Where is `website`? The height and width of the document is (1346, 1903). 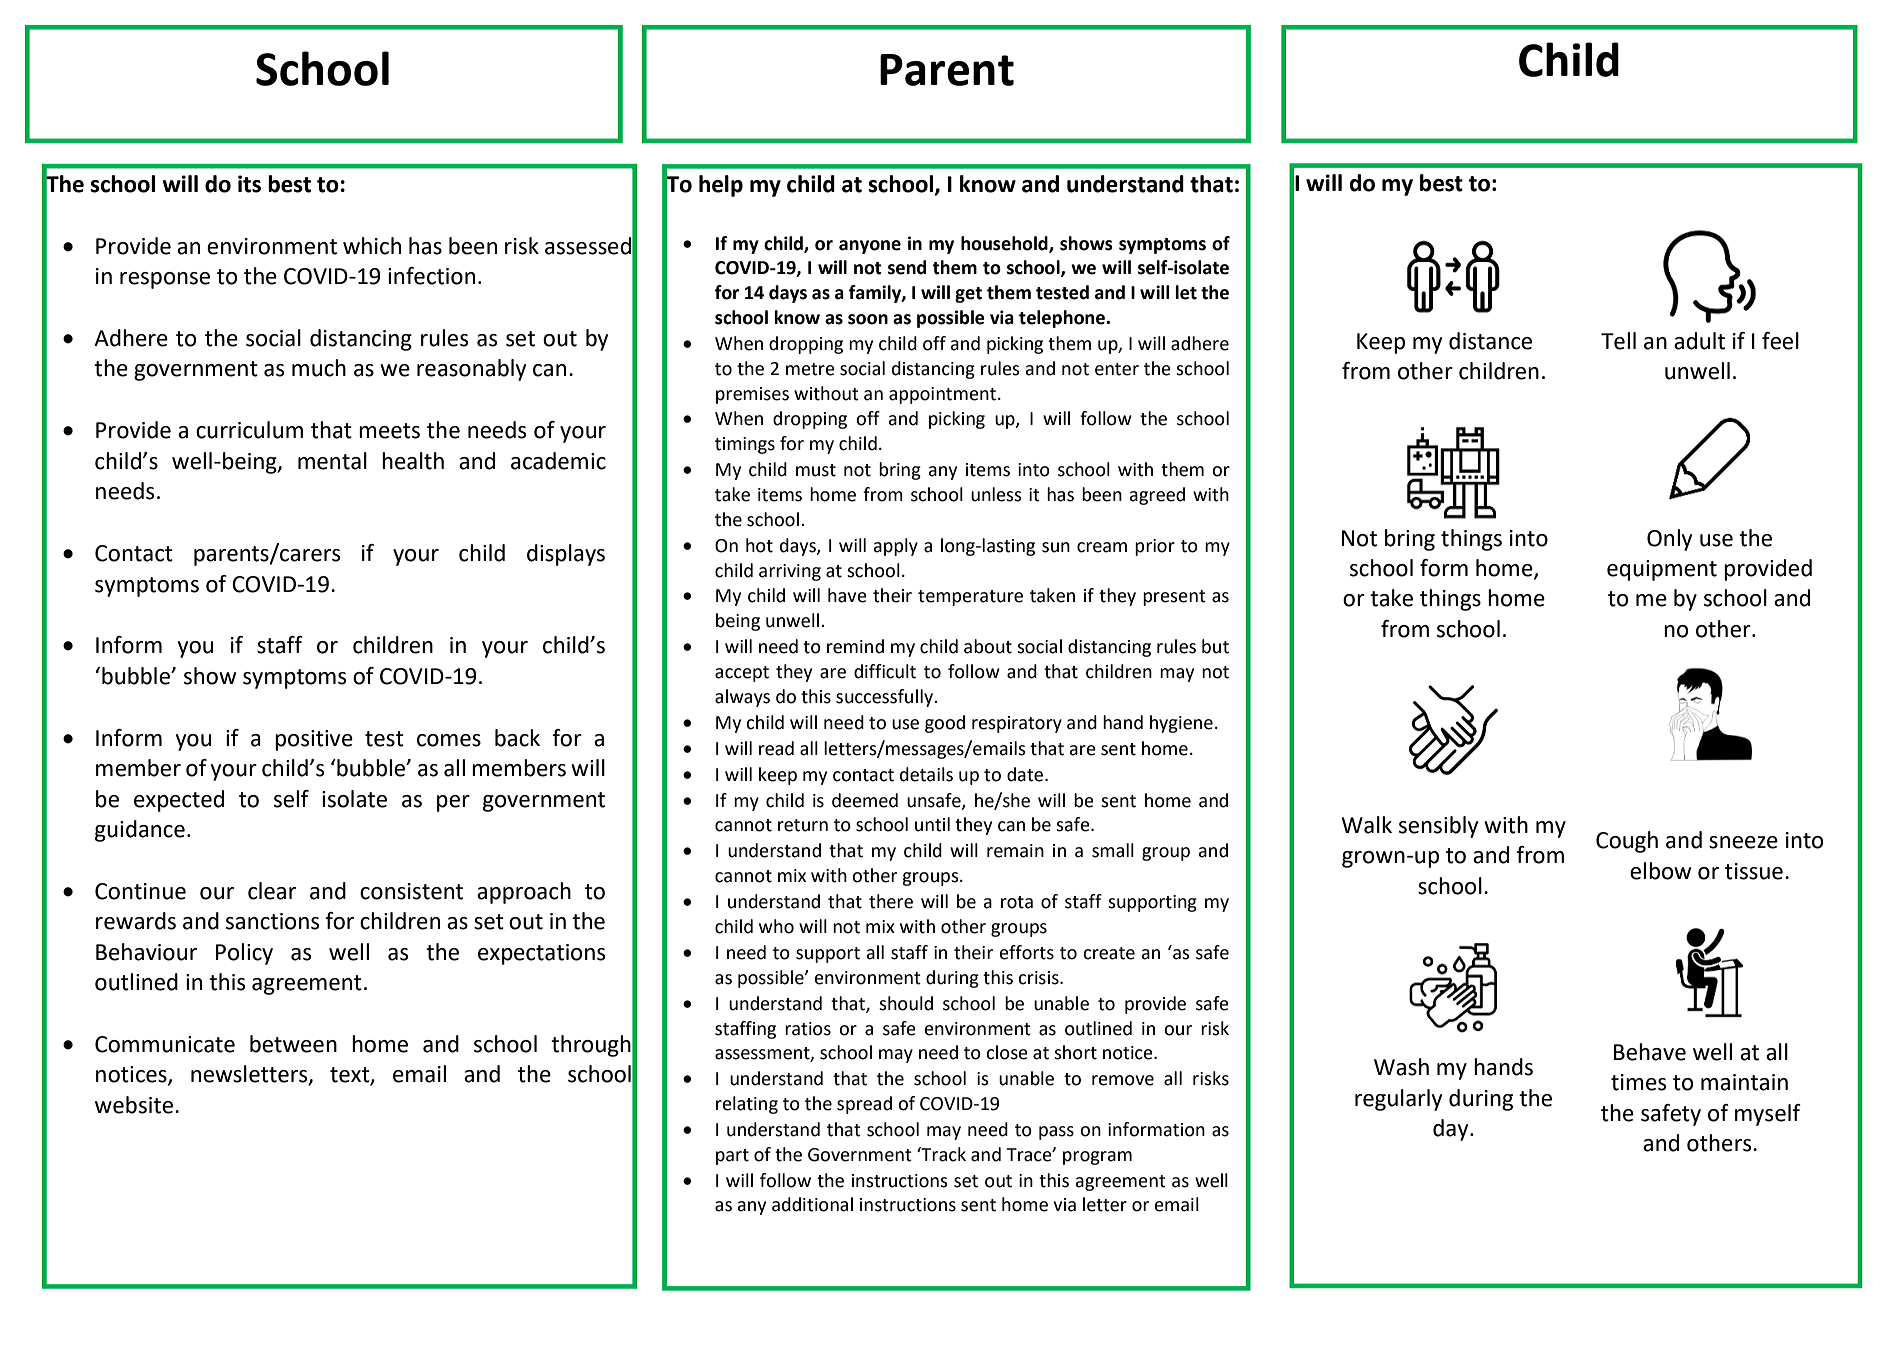 website is located at coordinates (135, 1105).
